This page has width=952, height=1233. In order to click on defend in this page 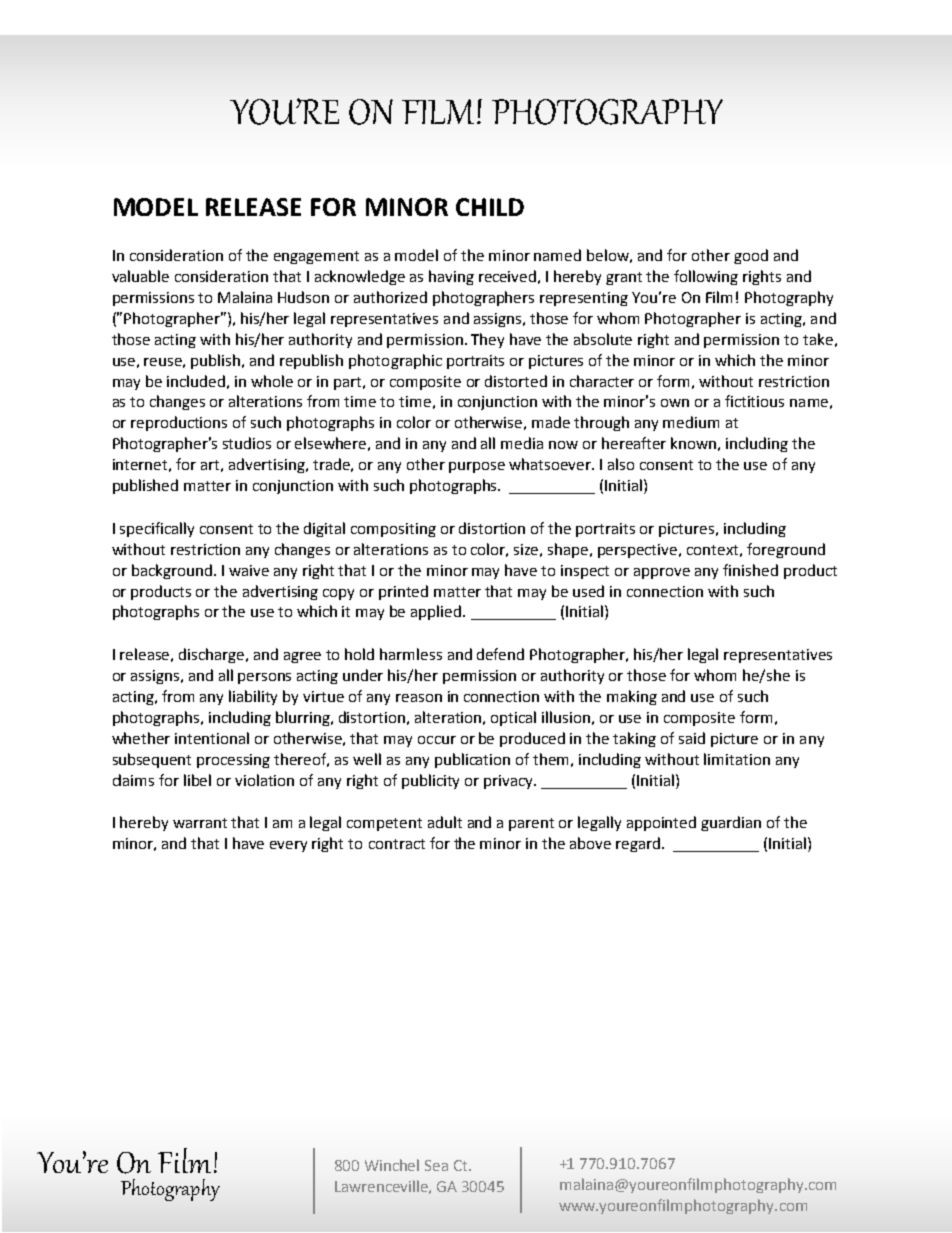, I will do `click(500, 654)`.
